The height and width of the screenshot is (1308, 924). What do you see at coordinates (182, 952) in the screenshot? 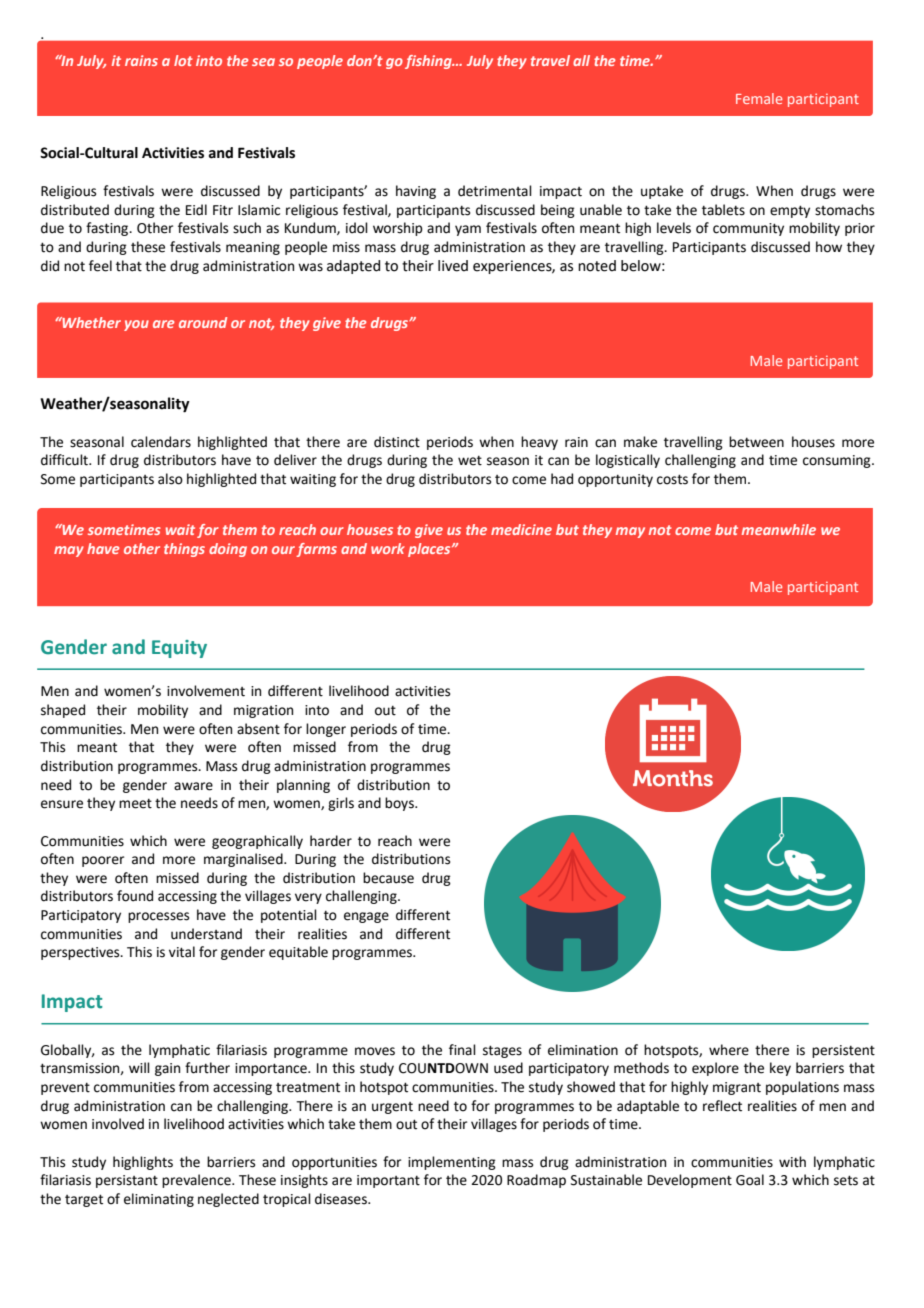
I see `vital` at bounding box center [182, 952].
